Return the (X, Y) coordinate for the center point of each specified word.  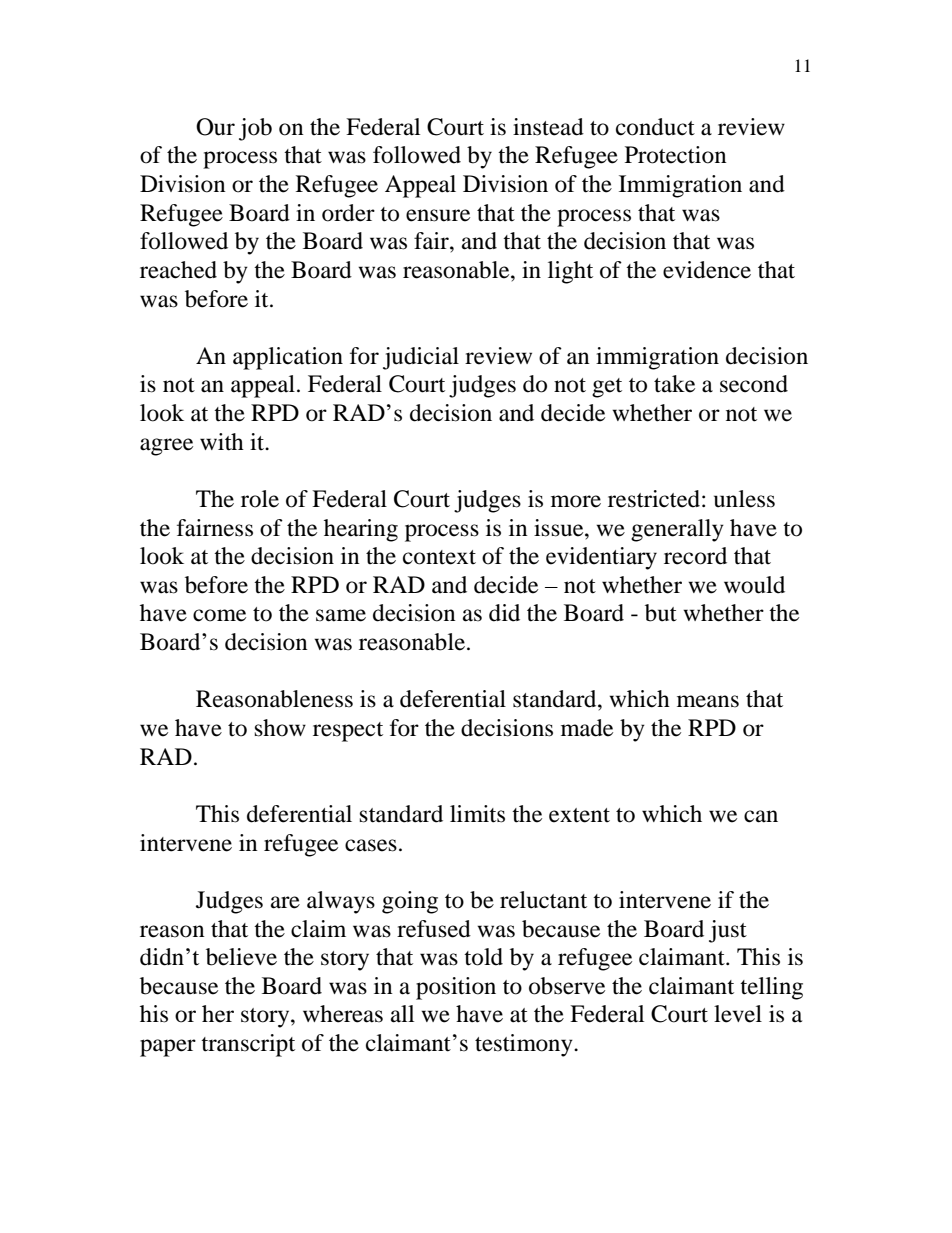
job (255, 129)
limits (477, 814)
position (456, 988)
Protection (676, 155)
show (280, 728)
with (222, 442)
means (708, 701)
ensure (438, 215)
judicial (421, 358)
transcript (248, 1045)
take (674, 384)
